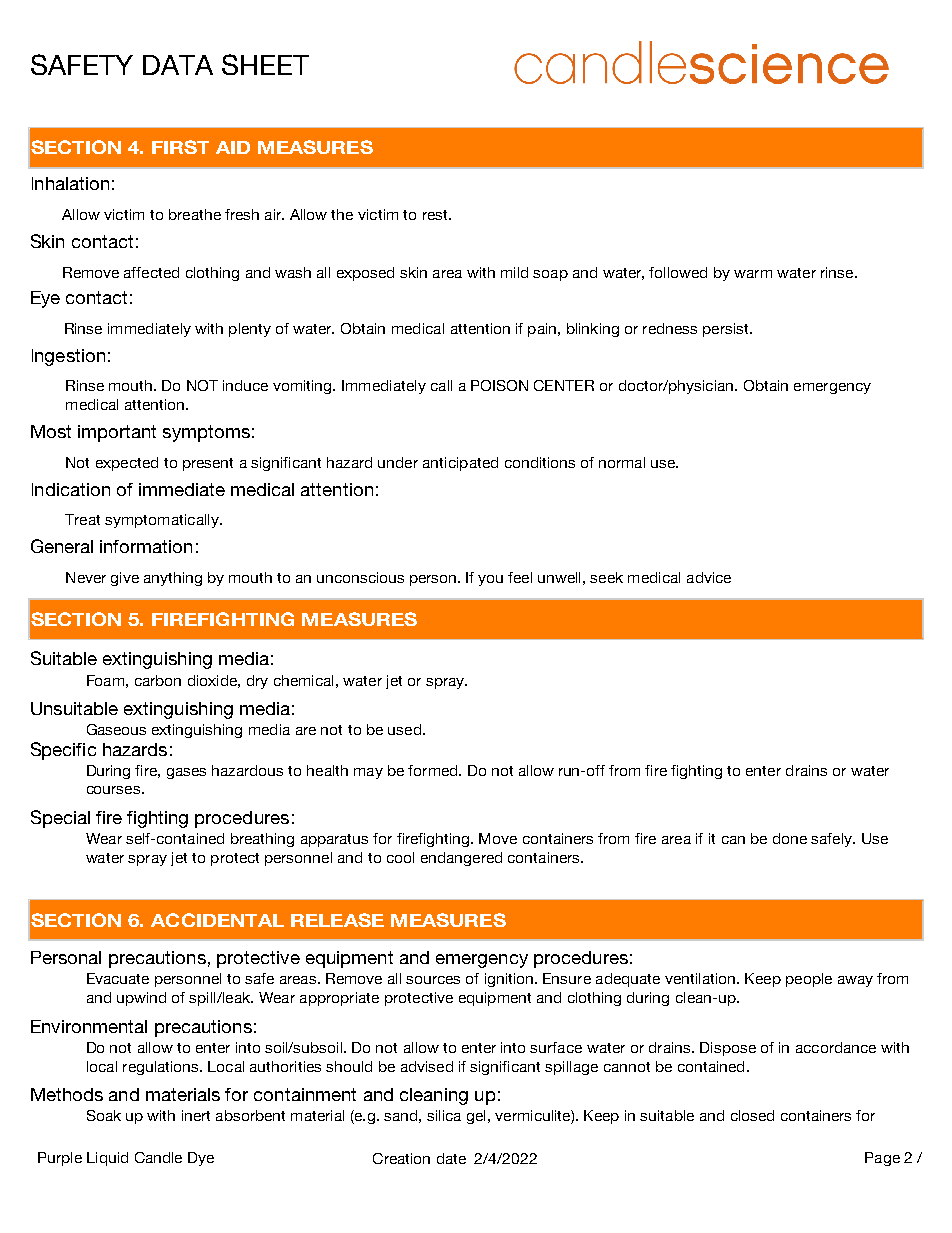 Image resolution: width=952 pixels, height=1233 pixels. What do you see at coordinates (434, 770) in the screenshot?
I see `formed` at bounding box center [434, 770].
